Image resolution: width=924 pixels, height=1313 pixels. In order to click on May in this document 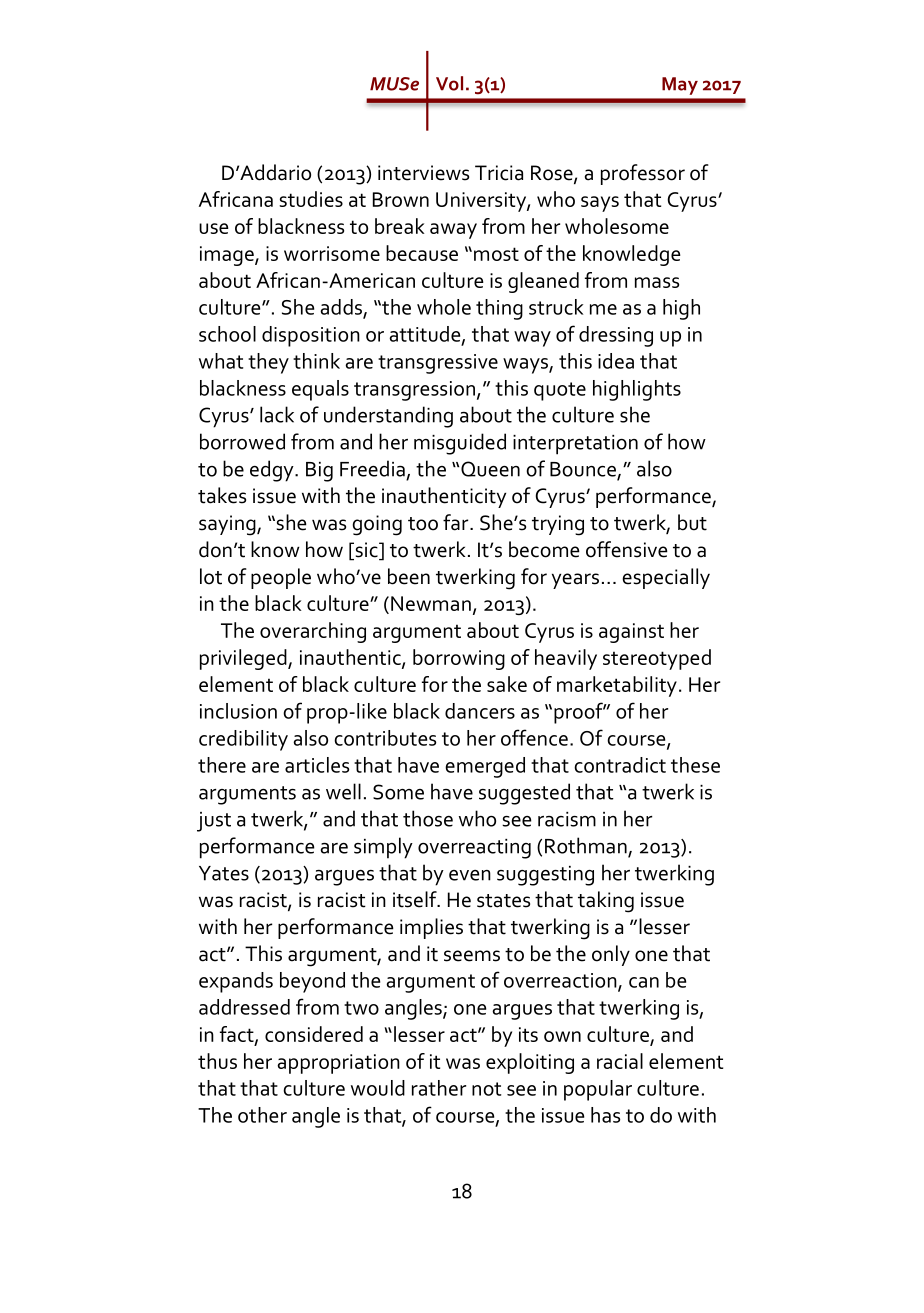, I will do `click(680, 86)`.
